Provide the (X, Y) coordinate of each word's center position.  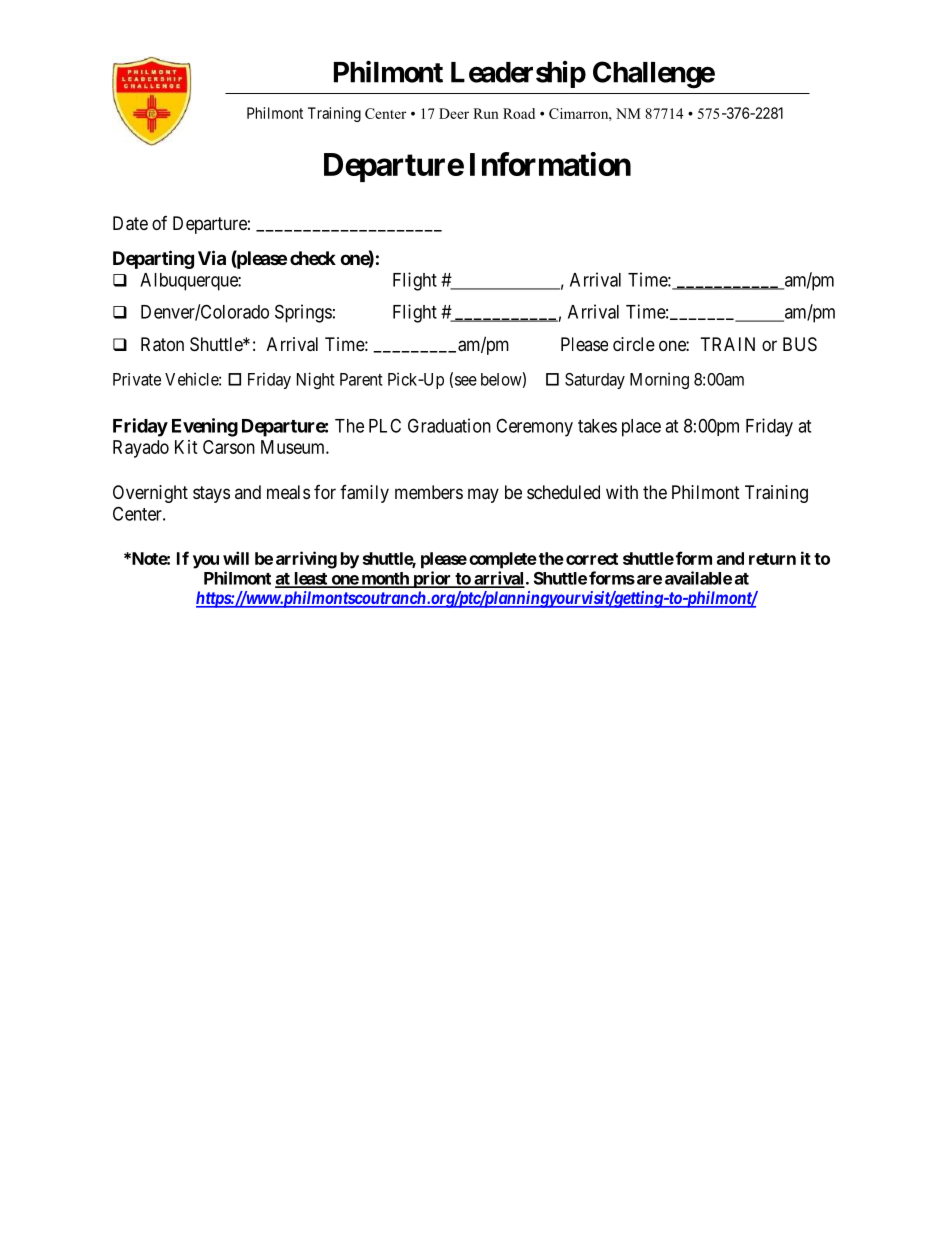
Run (486, 113)
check (313, 258)
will (236, 558)
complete (503, 560)
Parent (361, 379)
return (772, 559)
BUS (800, 344)
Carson (229, 447)
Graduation (449, 425)
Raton (162, 344)
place (641, 428)
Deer (454, 113)
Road (519, 113)
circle (634, 344)
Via (212, 257)
